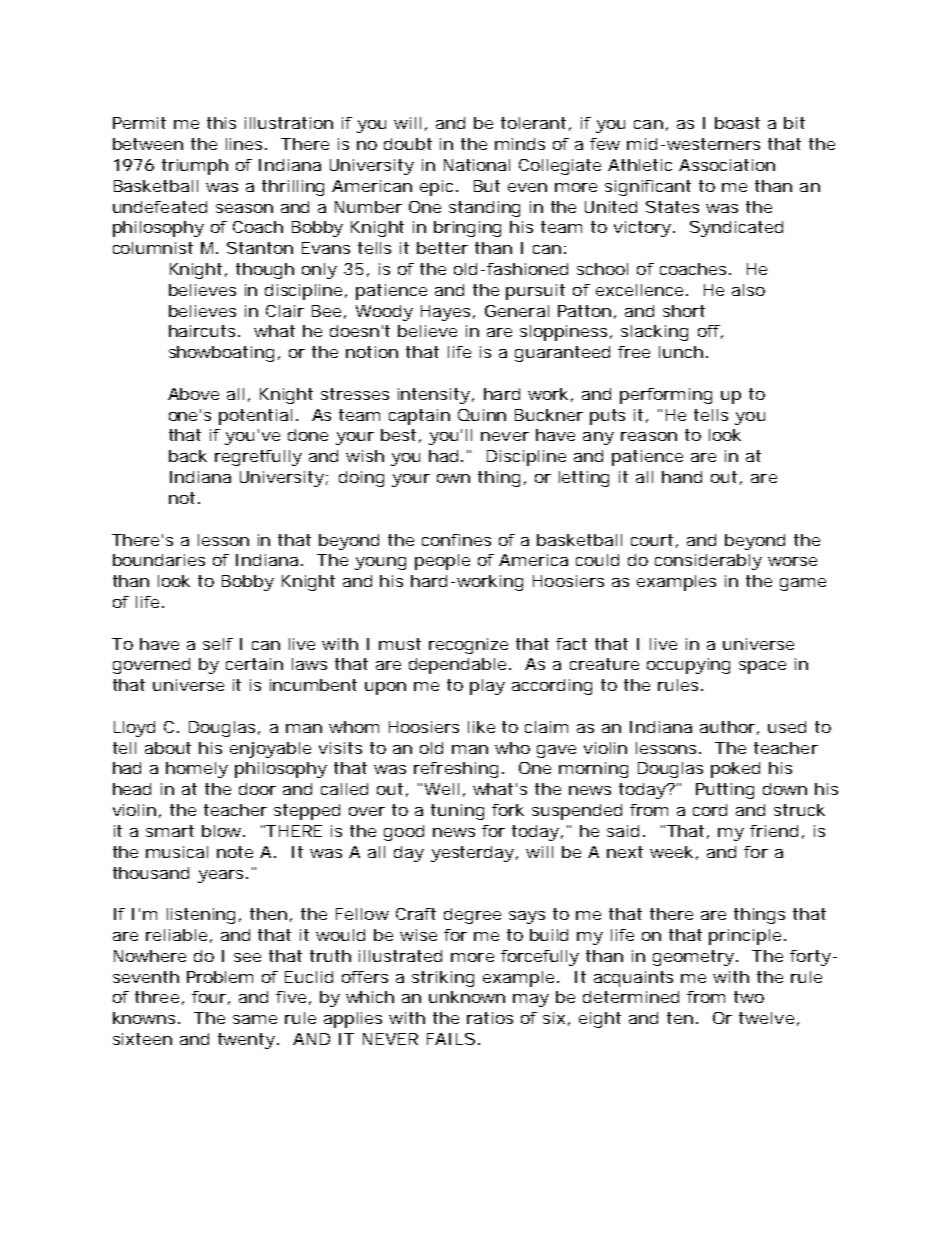 The height and width of the image is (1233, 952). Describe the element at coordinates (727, 165) in the image. I see `Association` at that location.
